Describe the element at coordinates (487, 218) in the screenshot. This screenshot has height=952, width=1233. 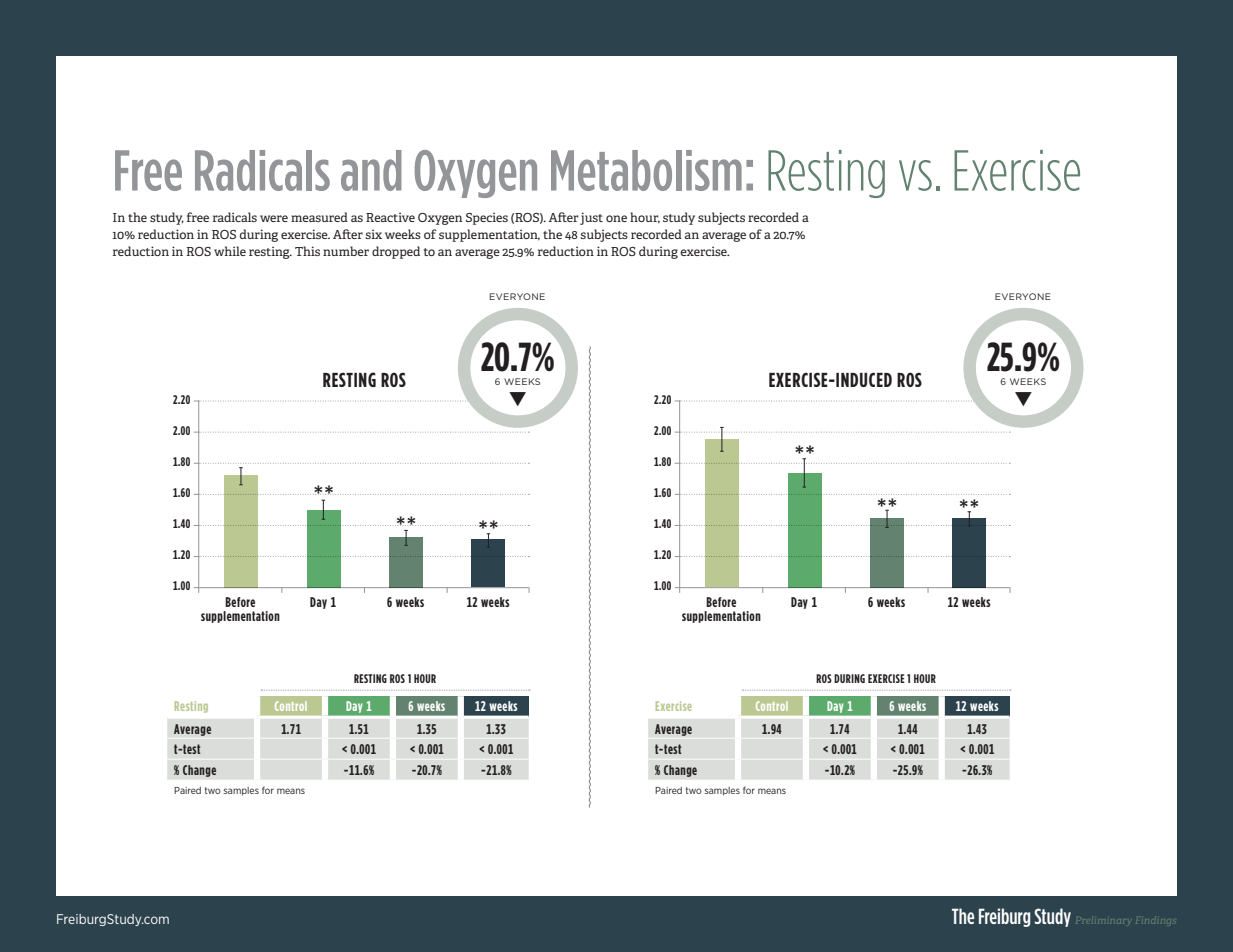
I see `Species` at that location.
